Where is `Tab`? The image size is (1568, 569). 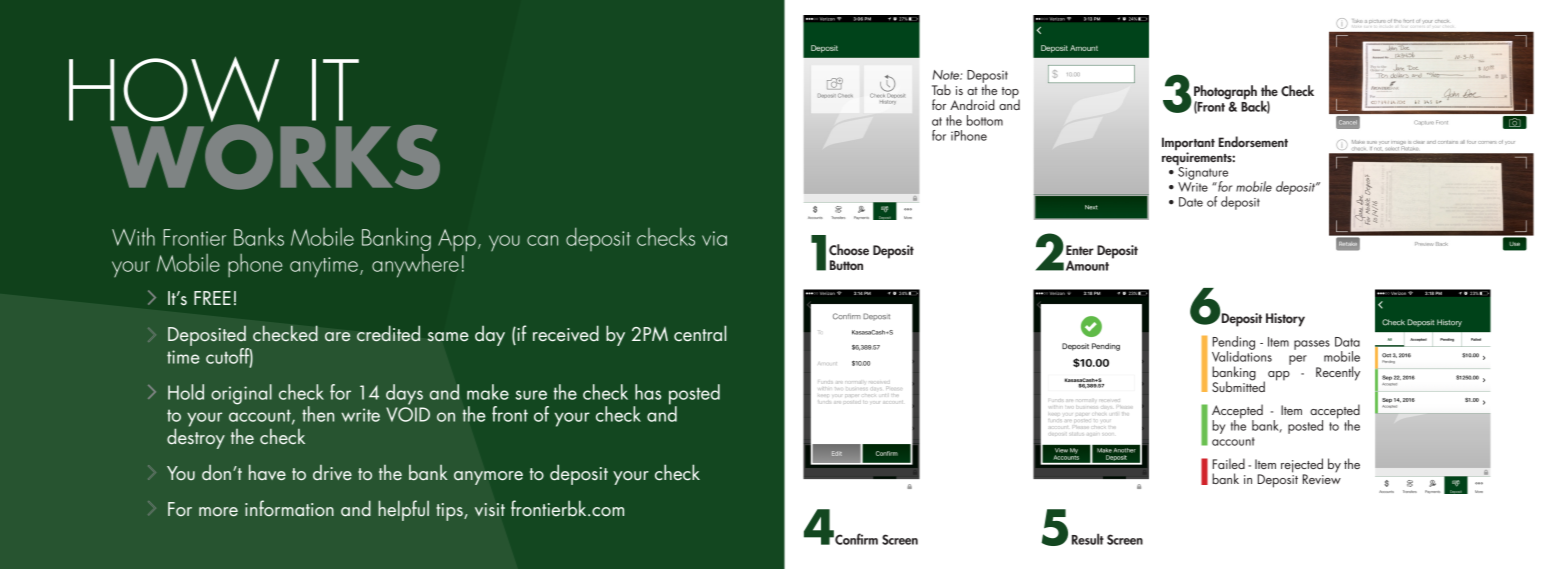
Tab is located at coordinates (941, 89).
